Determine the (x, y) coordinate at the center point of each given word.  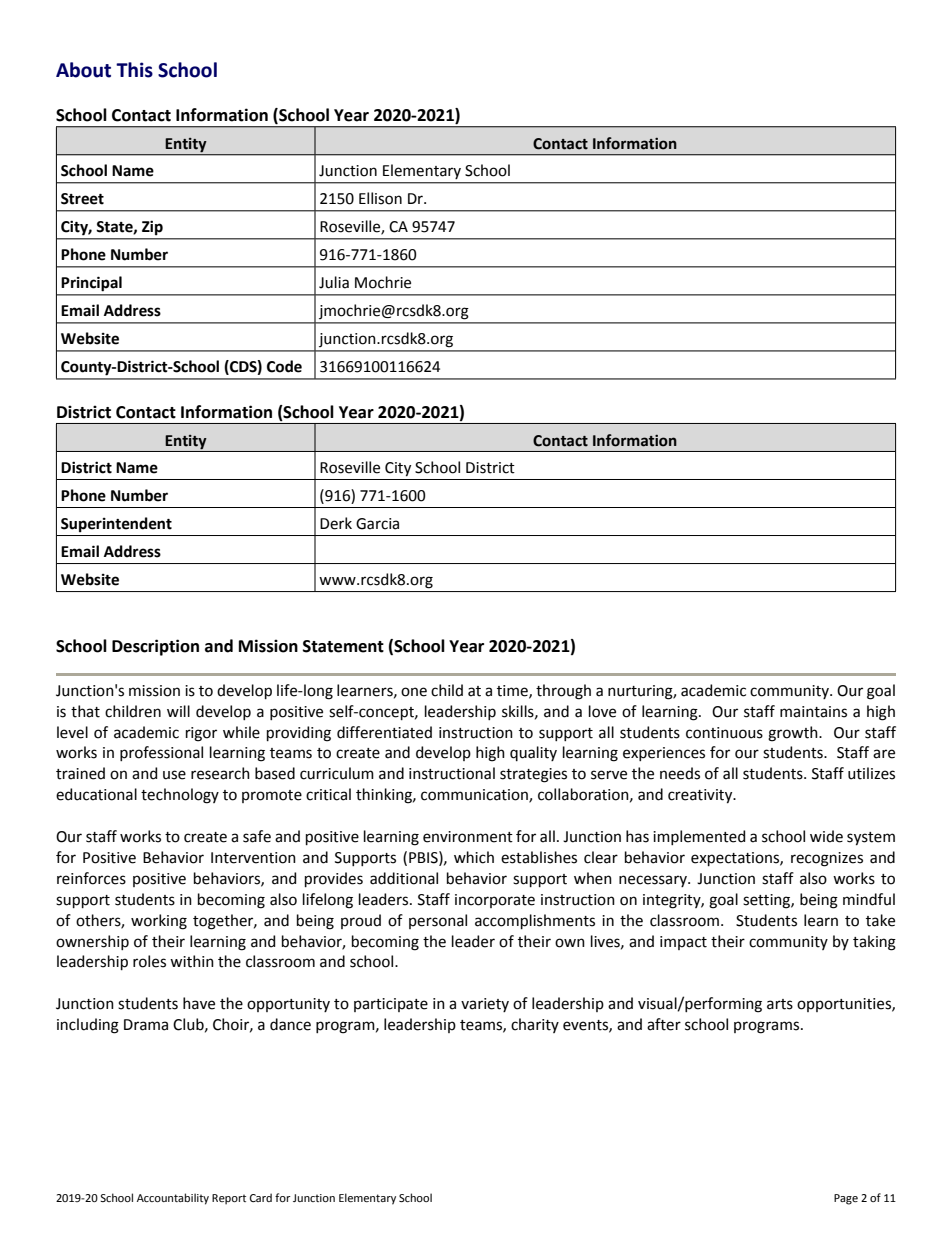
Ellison (380, 198)
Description (155, 647)
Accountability (173, 1199)
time (513, 691)
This (134, 70)
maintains (813, 712)
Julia (334, 282)
